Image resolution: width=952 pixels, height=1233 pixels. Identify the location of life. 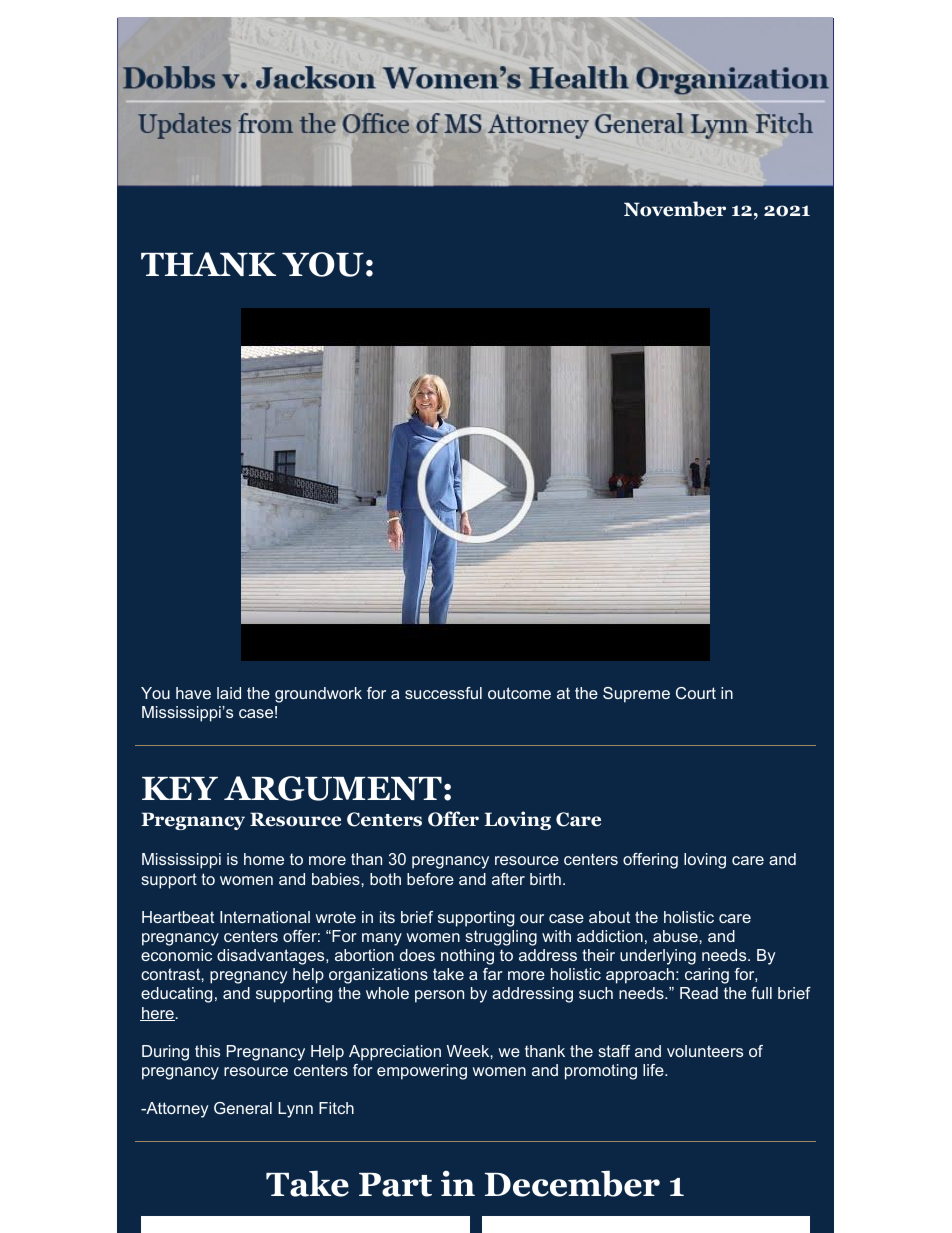
(654, 1070).
